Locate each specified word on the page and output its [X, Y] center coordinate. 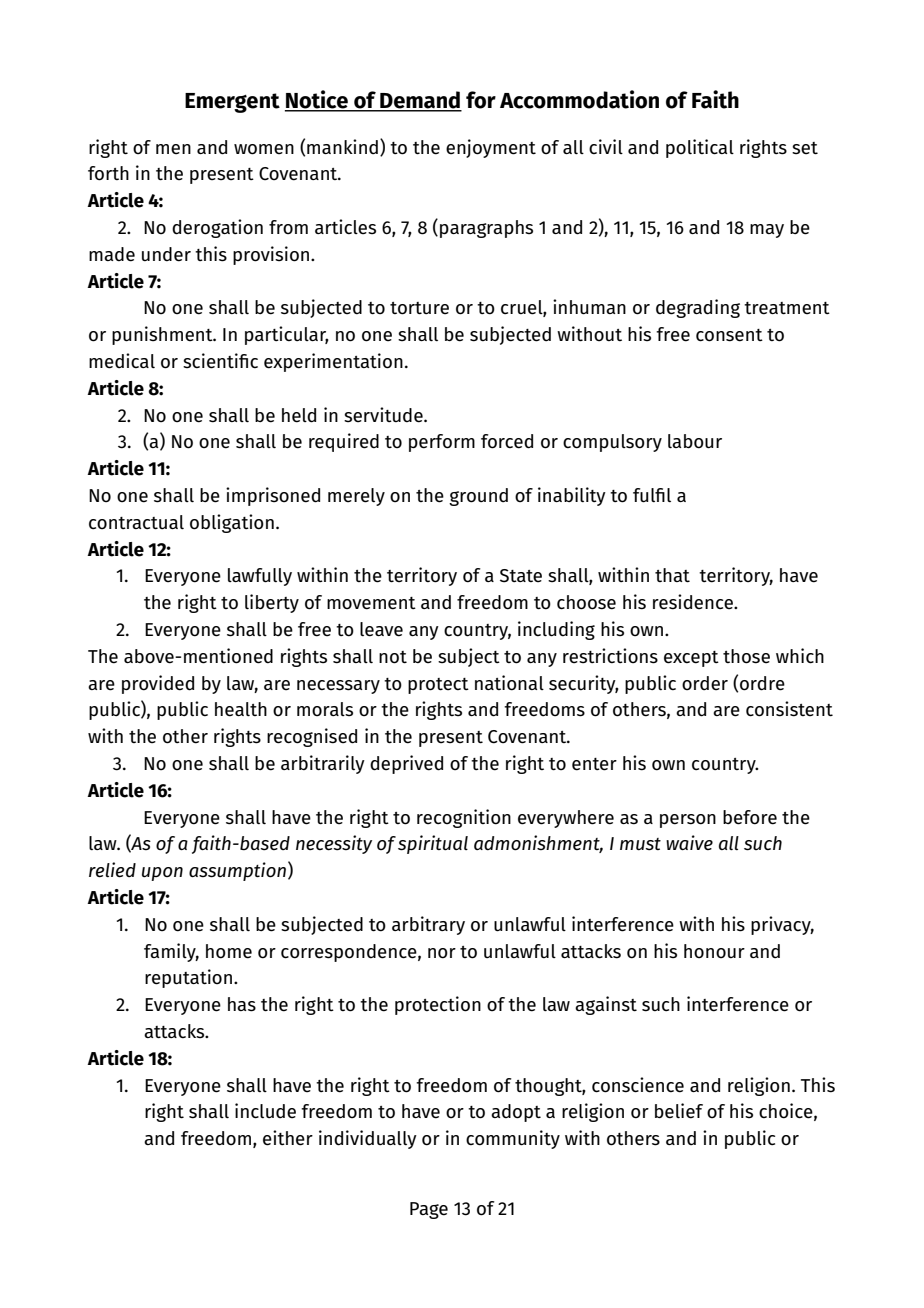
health [241, 709]
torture [419, 308]
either [288, 1138]
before [750, 817]
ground [478, 497]
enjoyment [491, 148]
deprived [406, 764]
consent [729, 335]
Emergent [232, 103]
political [700, 148]
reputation [190, 978]
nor [442, 953]
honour [714, 951]
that [672, 575]
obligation [232, 523]
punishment [163, 335]
